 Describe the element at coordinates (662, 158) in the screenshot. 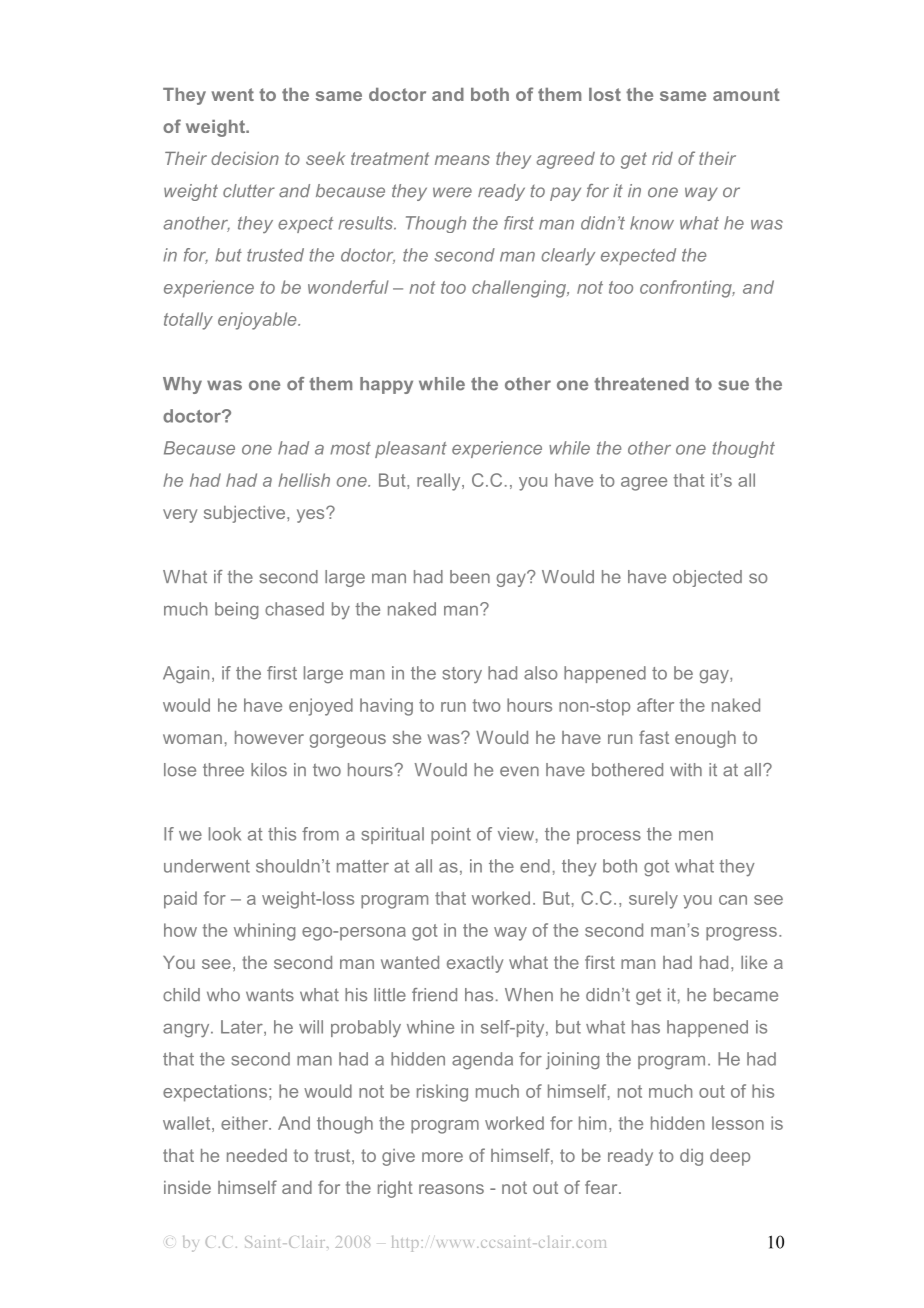

I see `rid` at that location.
